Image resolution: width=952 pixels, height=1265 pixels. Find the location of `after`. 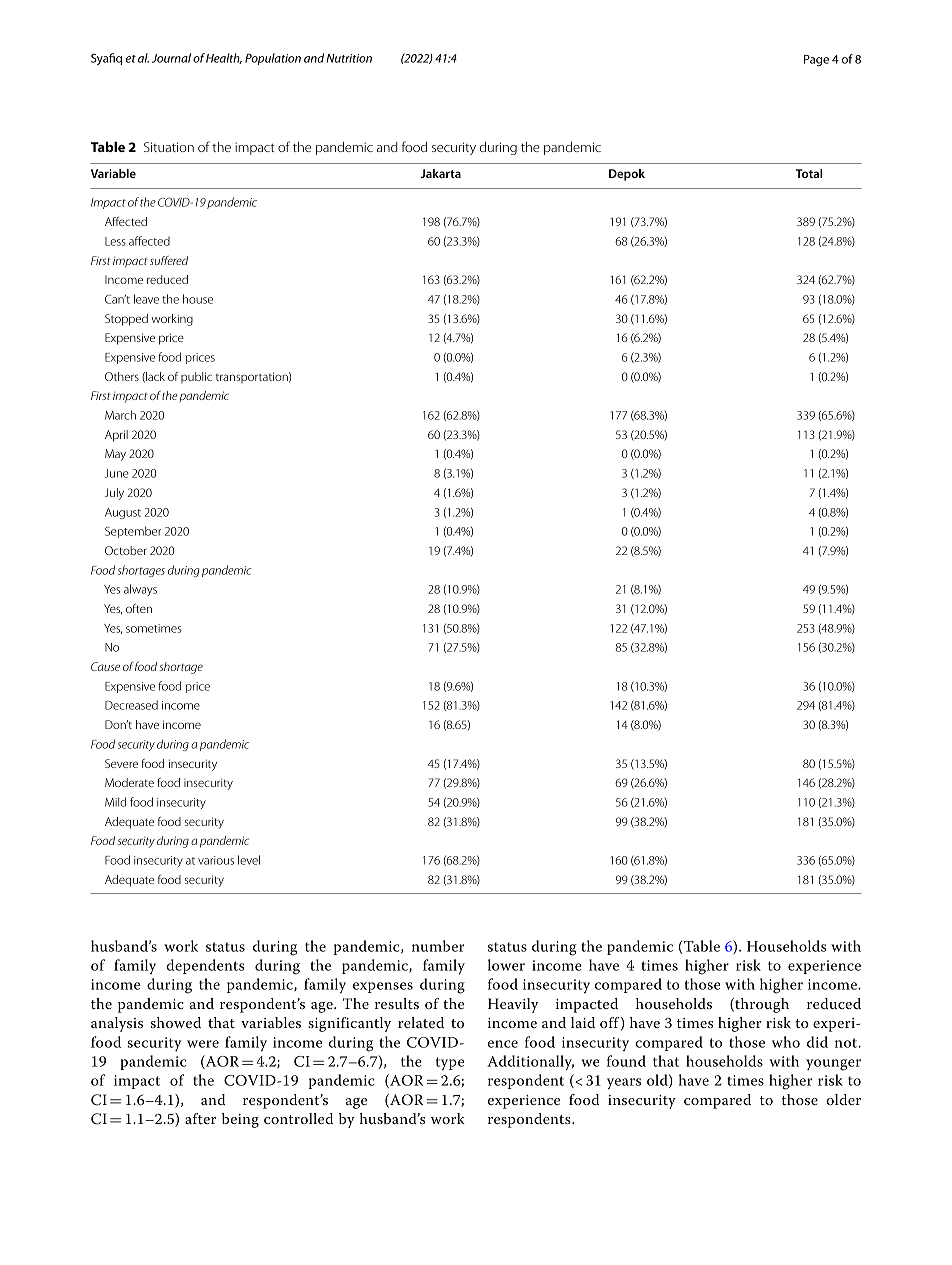

after is located at coordinates (200, 1118).
